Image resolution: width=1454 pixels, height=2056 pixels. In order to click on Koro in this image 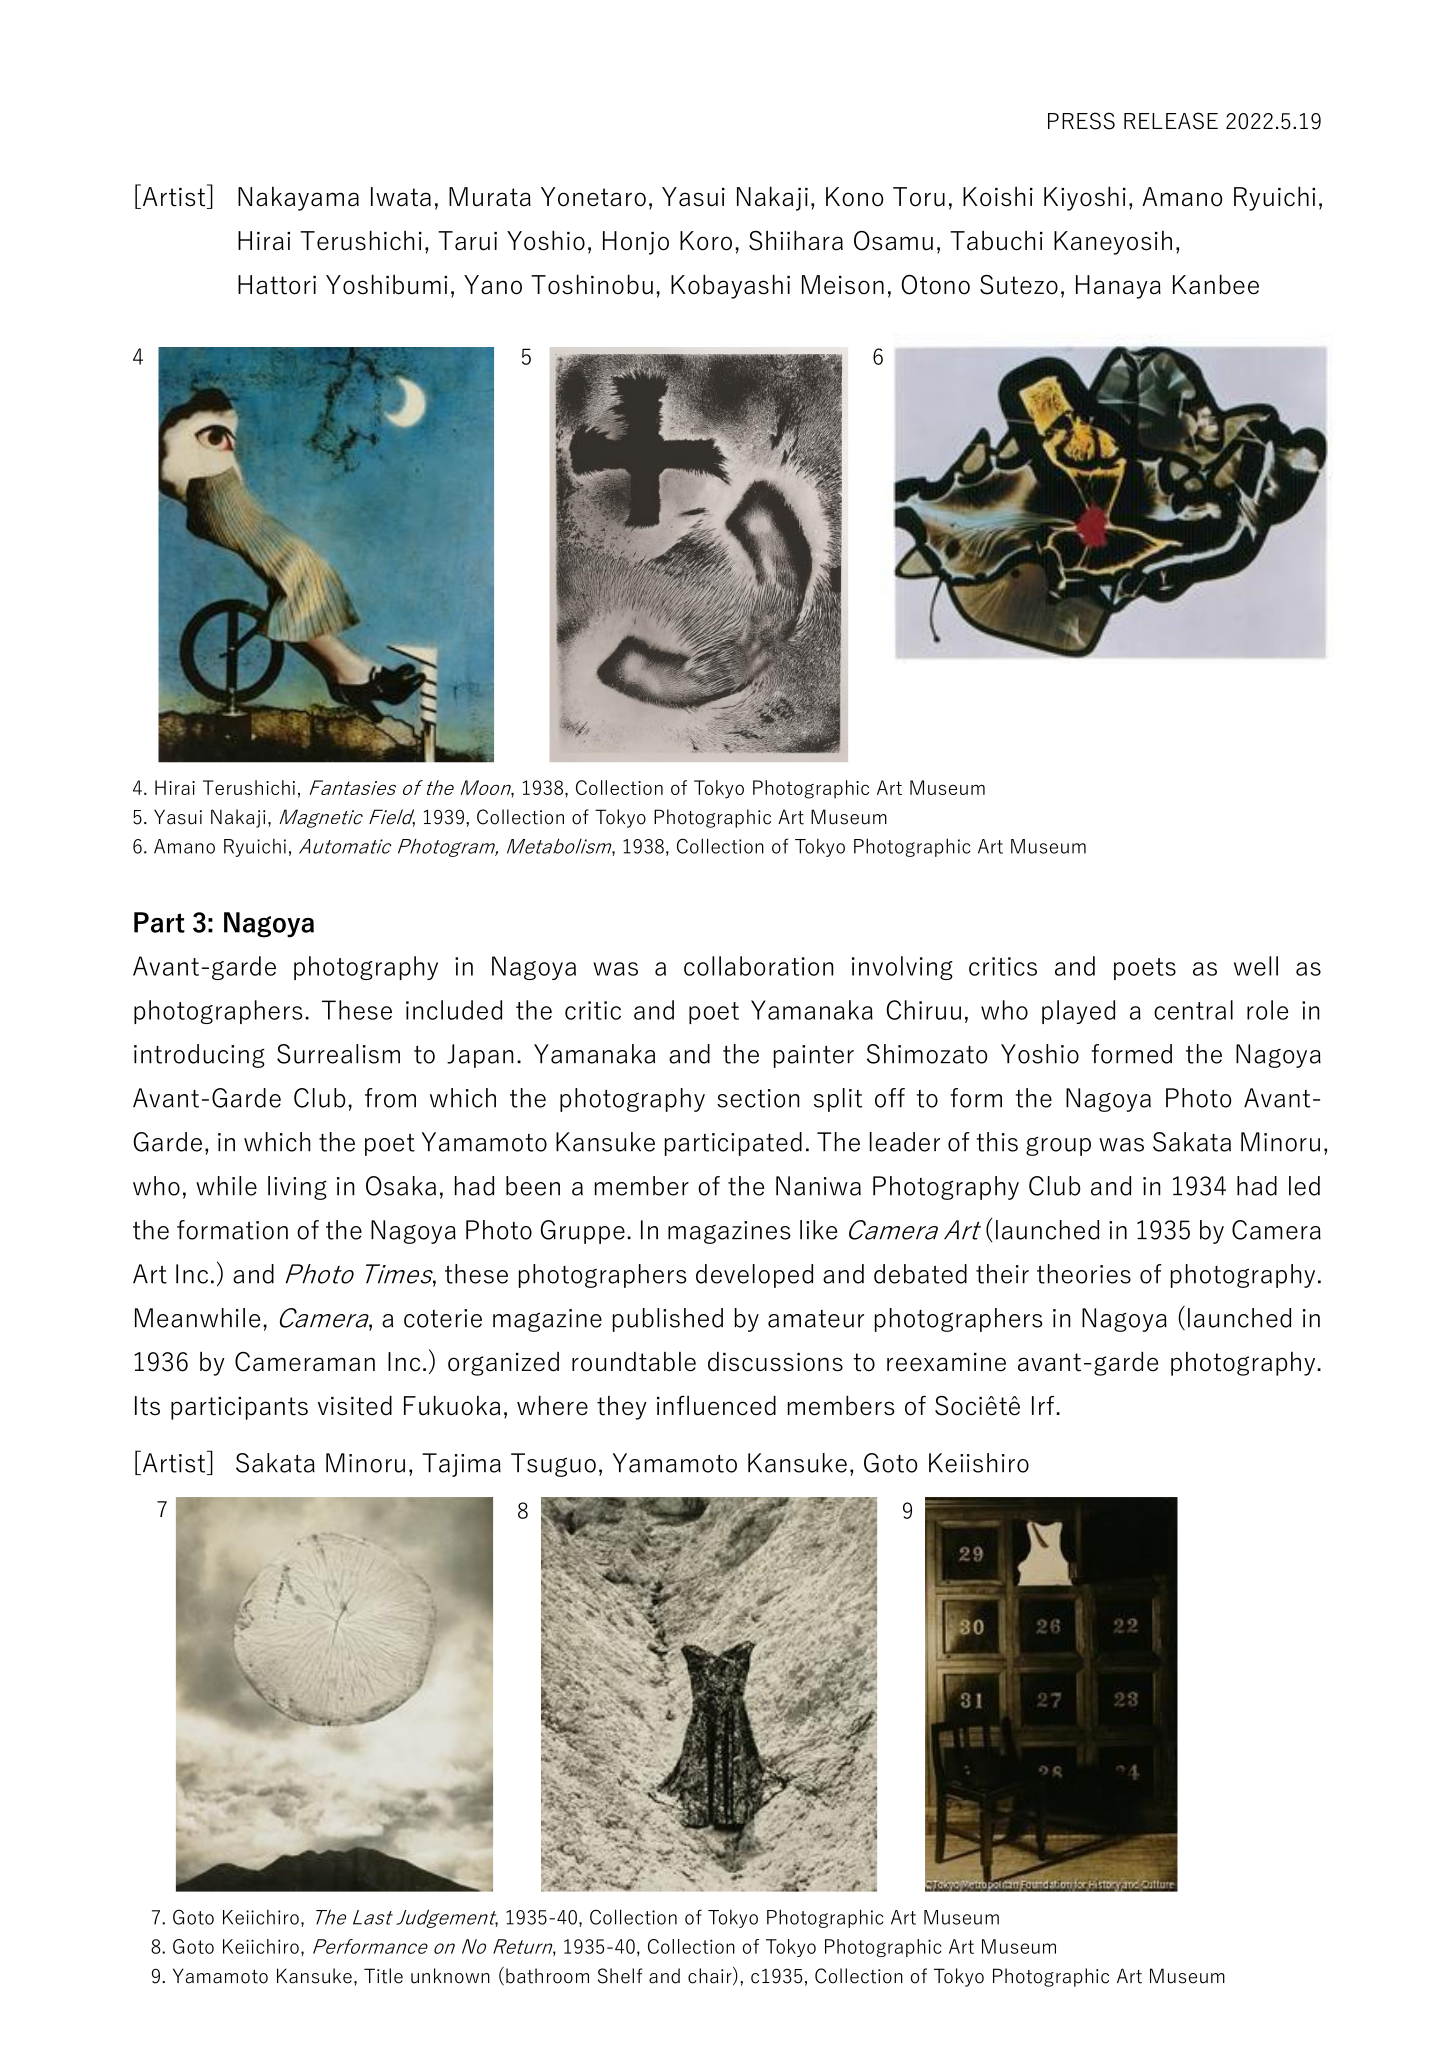, I will do `click(706, 241)`.
